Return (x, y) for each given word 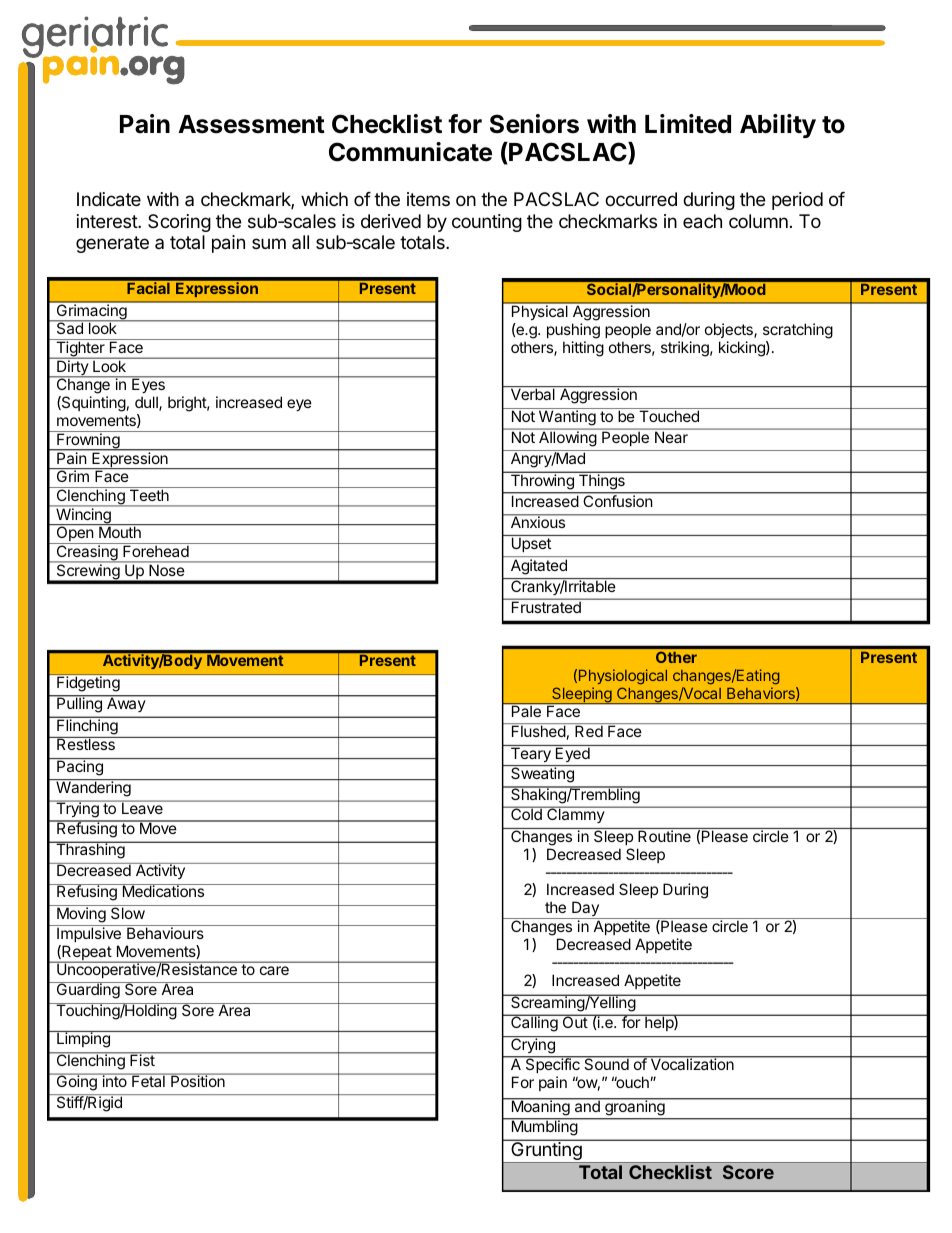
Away (126, 705)
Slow (127, 912)
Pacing (80, 767)
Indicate (109, 199)
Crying (533, 1044)
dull (147, 403)
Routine (664, 836)
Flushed (539, 731)
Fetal (148, 1080)
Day (585, 910)
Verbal (533, 394)
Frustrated (546, 607)
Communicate (410, 152)
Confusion (617, 500)
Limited (688, 124)
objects (730, 330)
